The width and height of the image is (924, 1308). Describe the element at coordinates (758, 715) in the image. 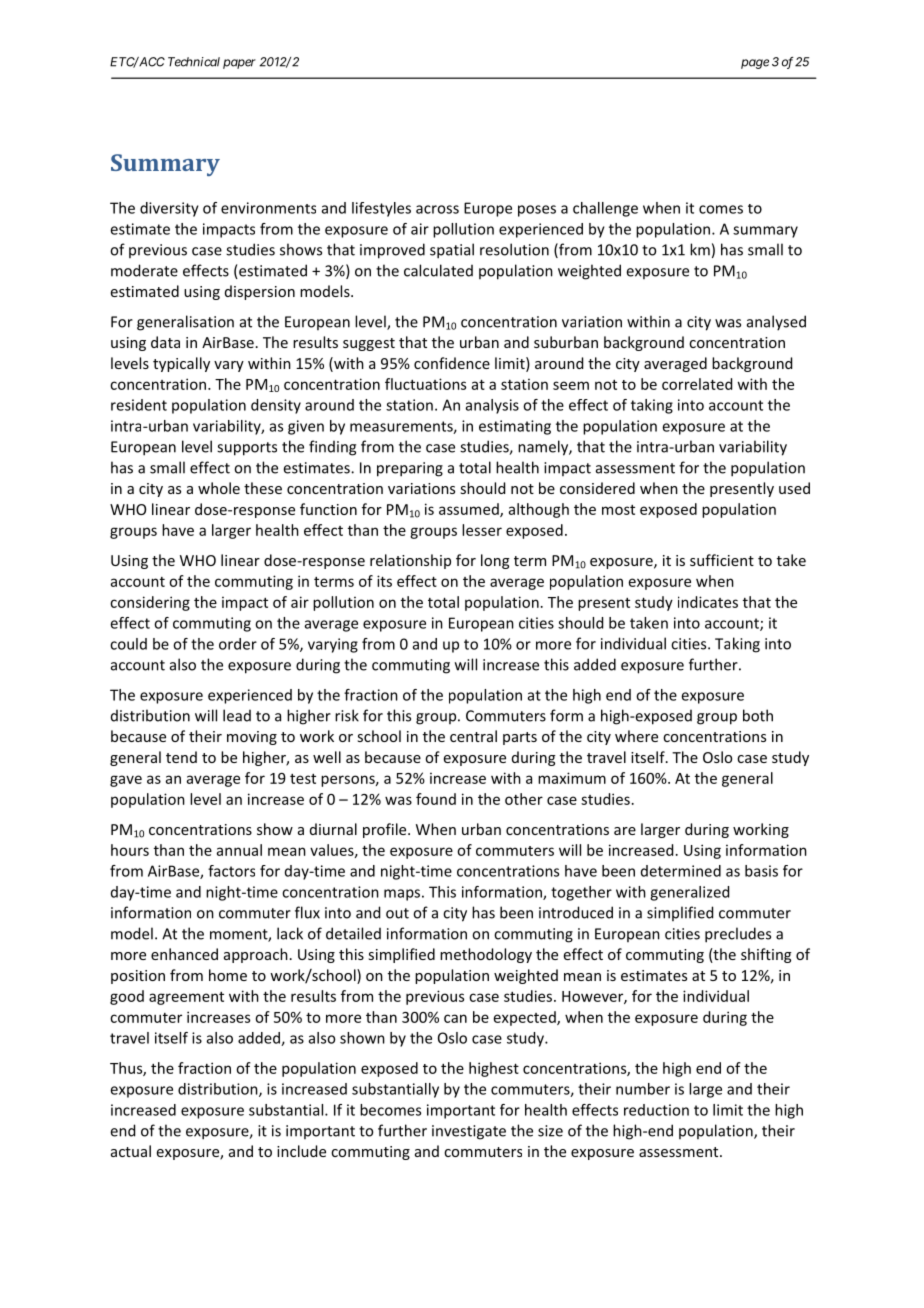

I see `both` at that location.
